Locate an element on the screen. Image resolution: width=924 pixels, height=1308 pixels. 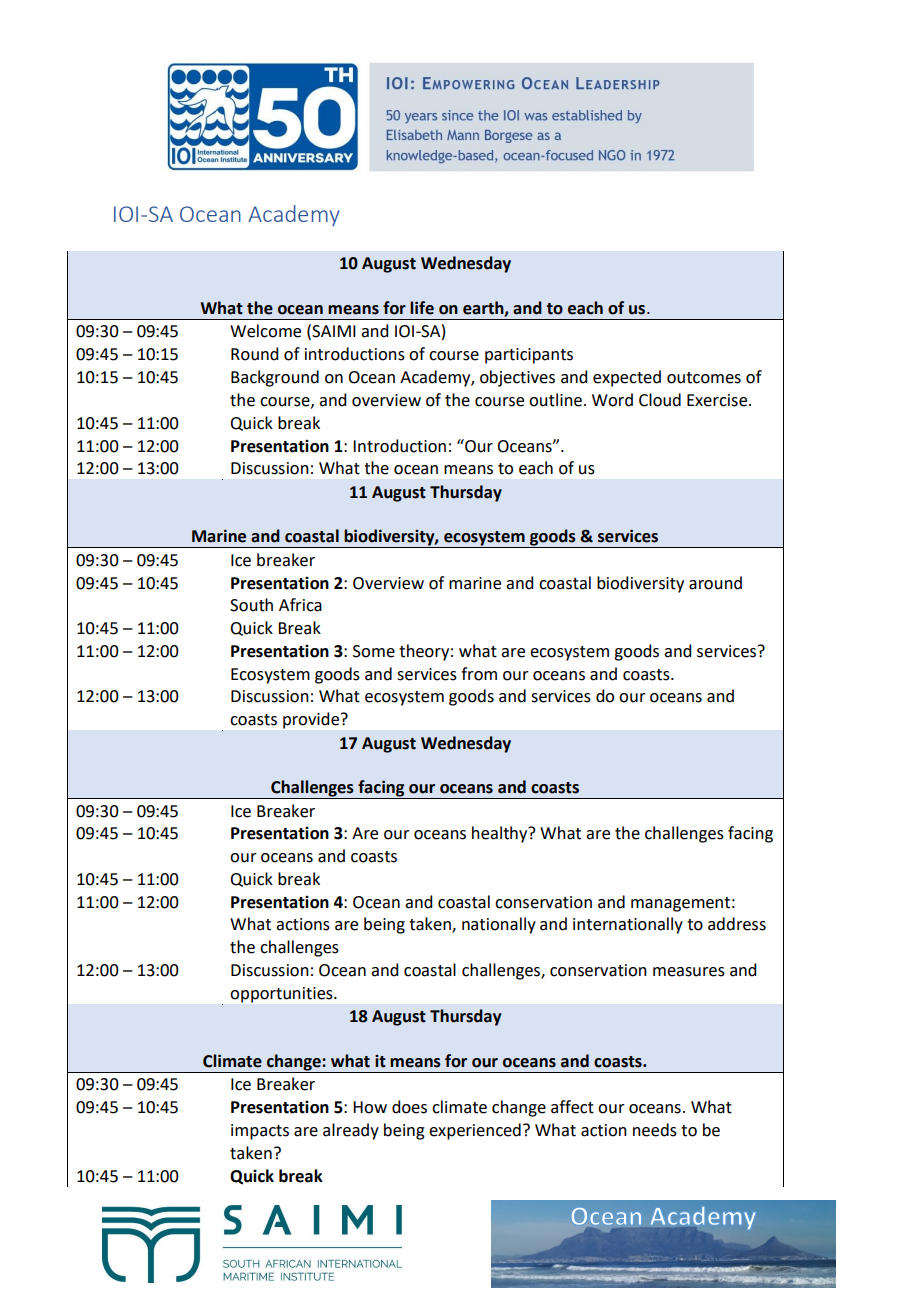
from is located at coordinates (479, 674).
